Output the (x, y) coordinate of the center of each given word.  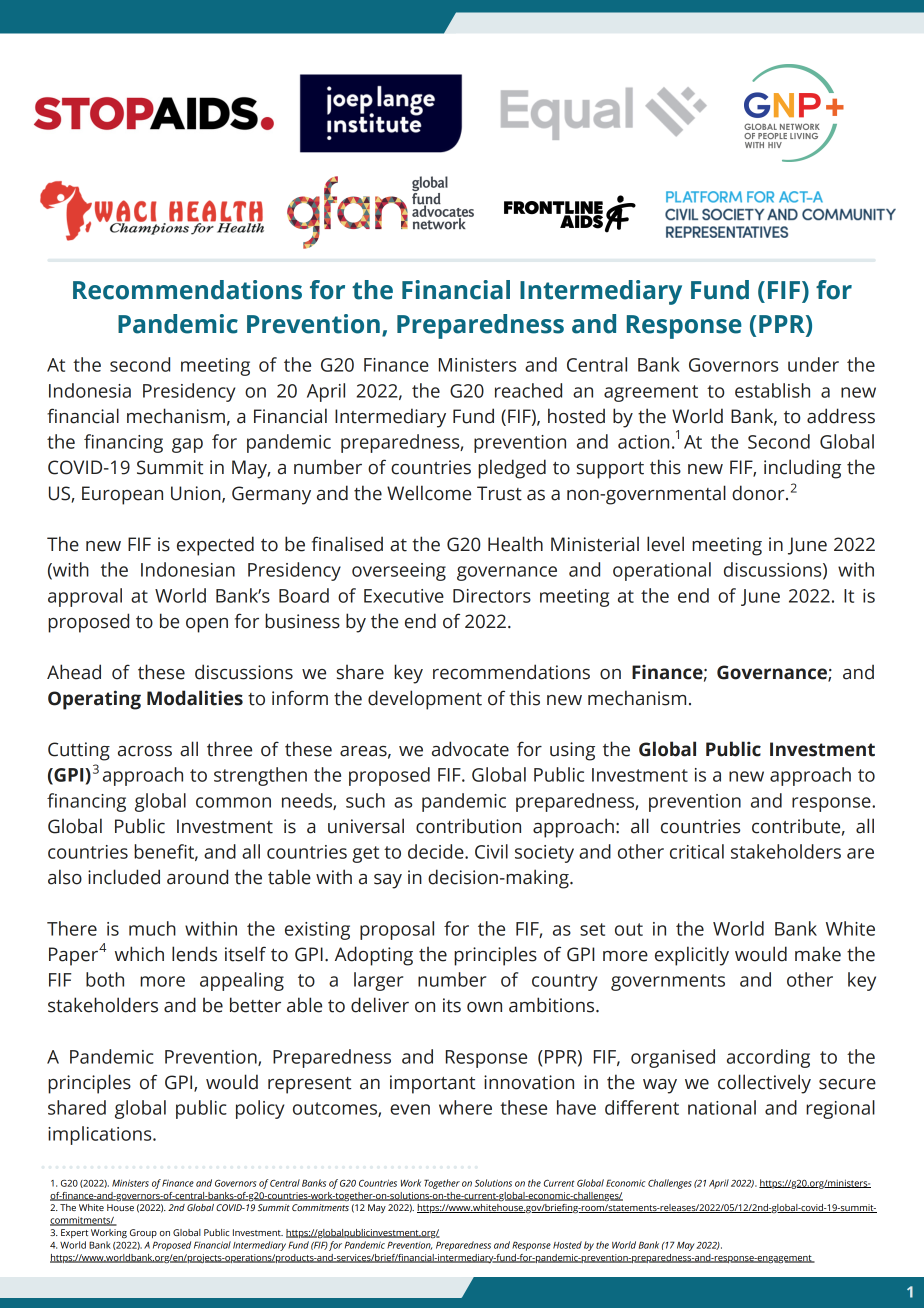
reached (528, 390)
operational (662, 571)
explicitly (692, 956)
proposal (397, 930)
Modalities (195, 698)
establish (772, 390)
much (152, 928)
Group (143, 1233)
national (722, 1107)
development (425, 700)
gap (187, 445)
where (465, 1107)
